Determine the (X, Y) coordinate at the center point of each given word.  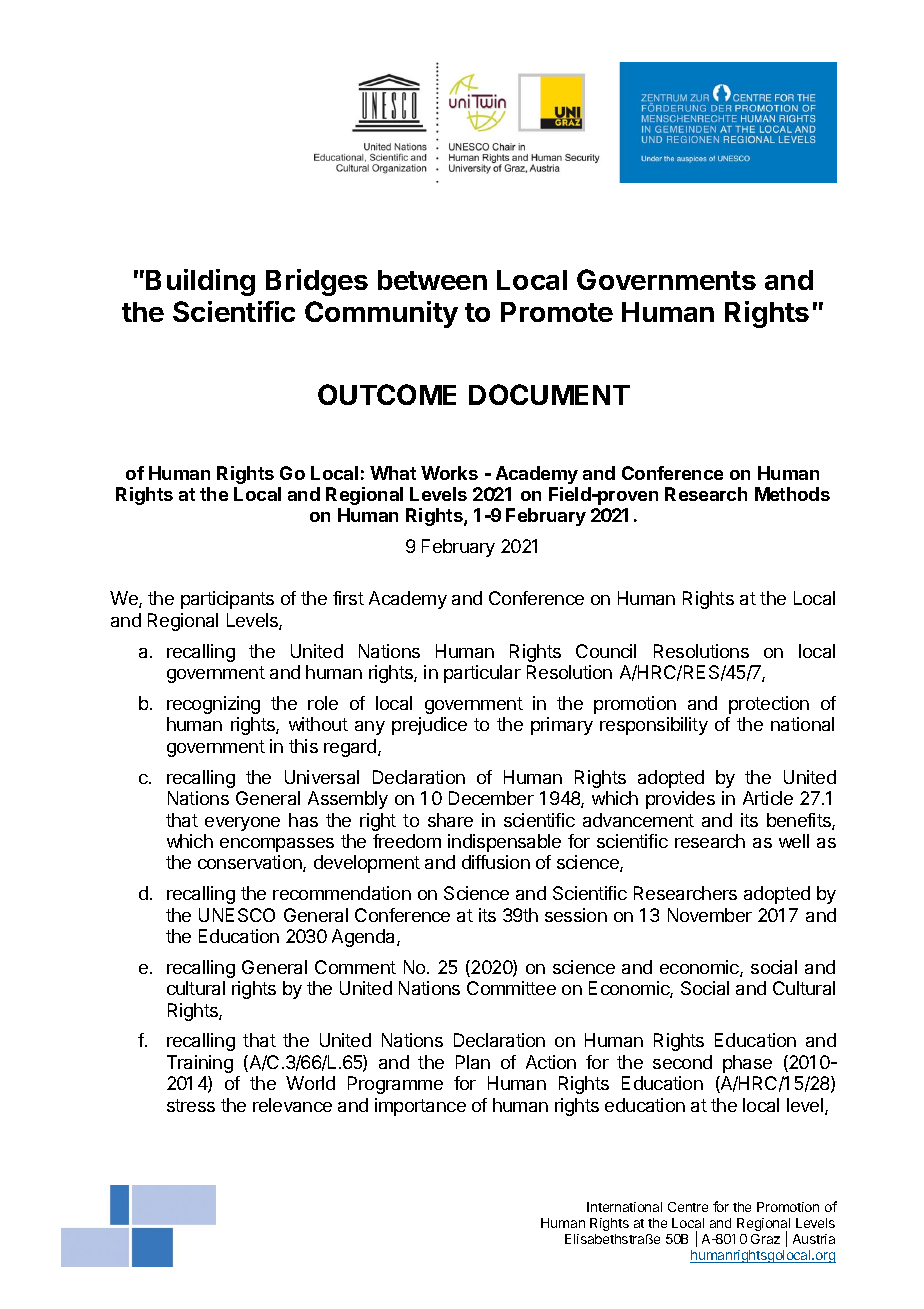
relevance (292, 1105)
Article (768, 798)
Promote (557, 312)
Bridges (317, 282)
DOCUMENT (549, 394)
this (303, 746)
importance (420, 1107)
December (491, 798)
